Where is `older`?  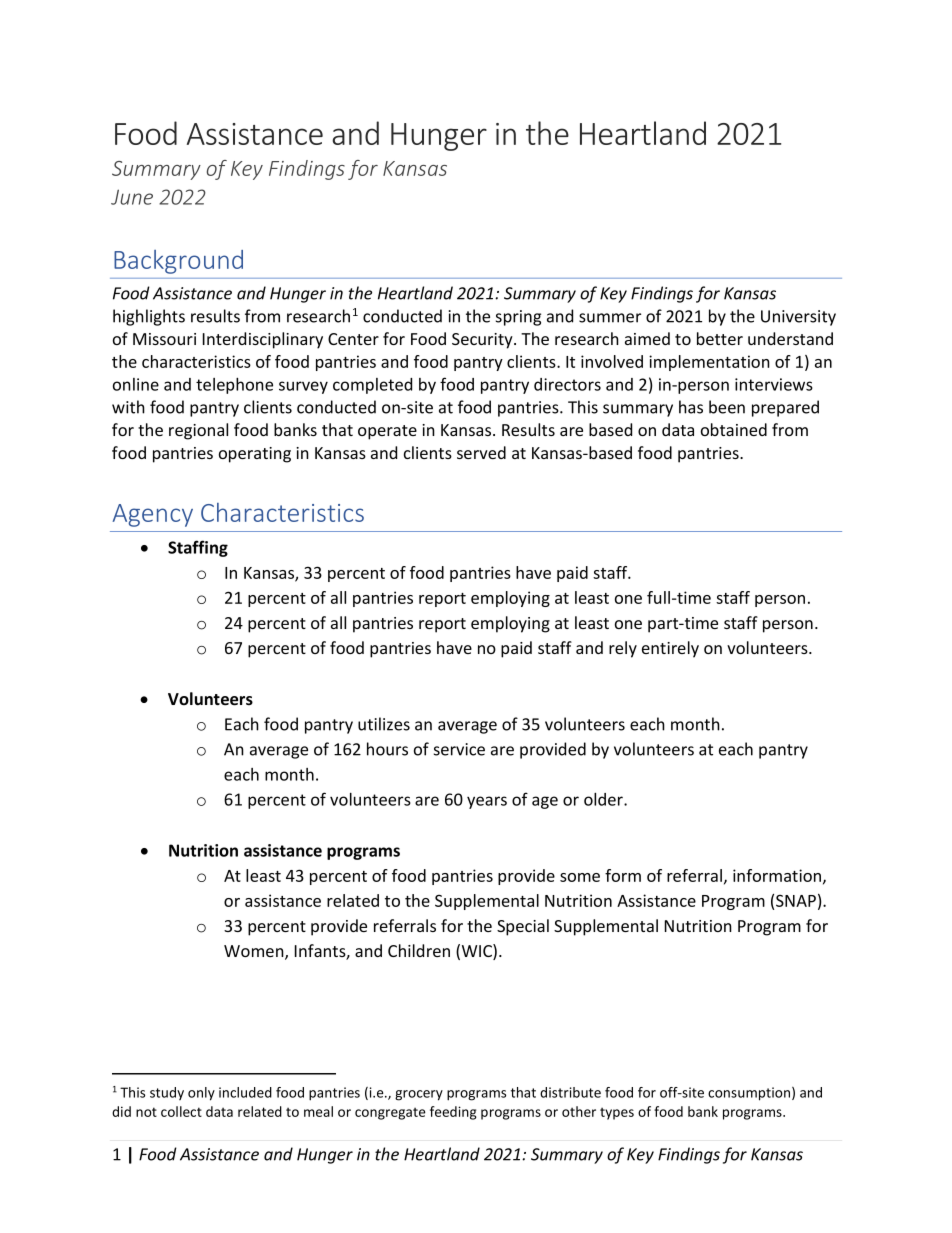 older is located at coordinates (604, 799).
